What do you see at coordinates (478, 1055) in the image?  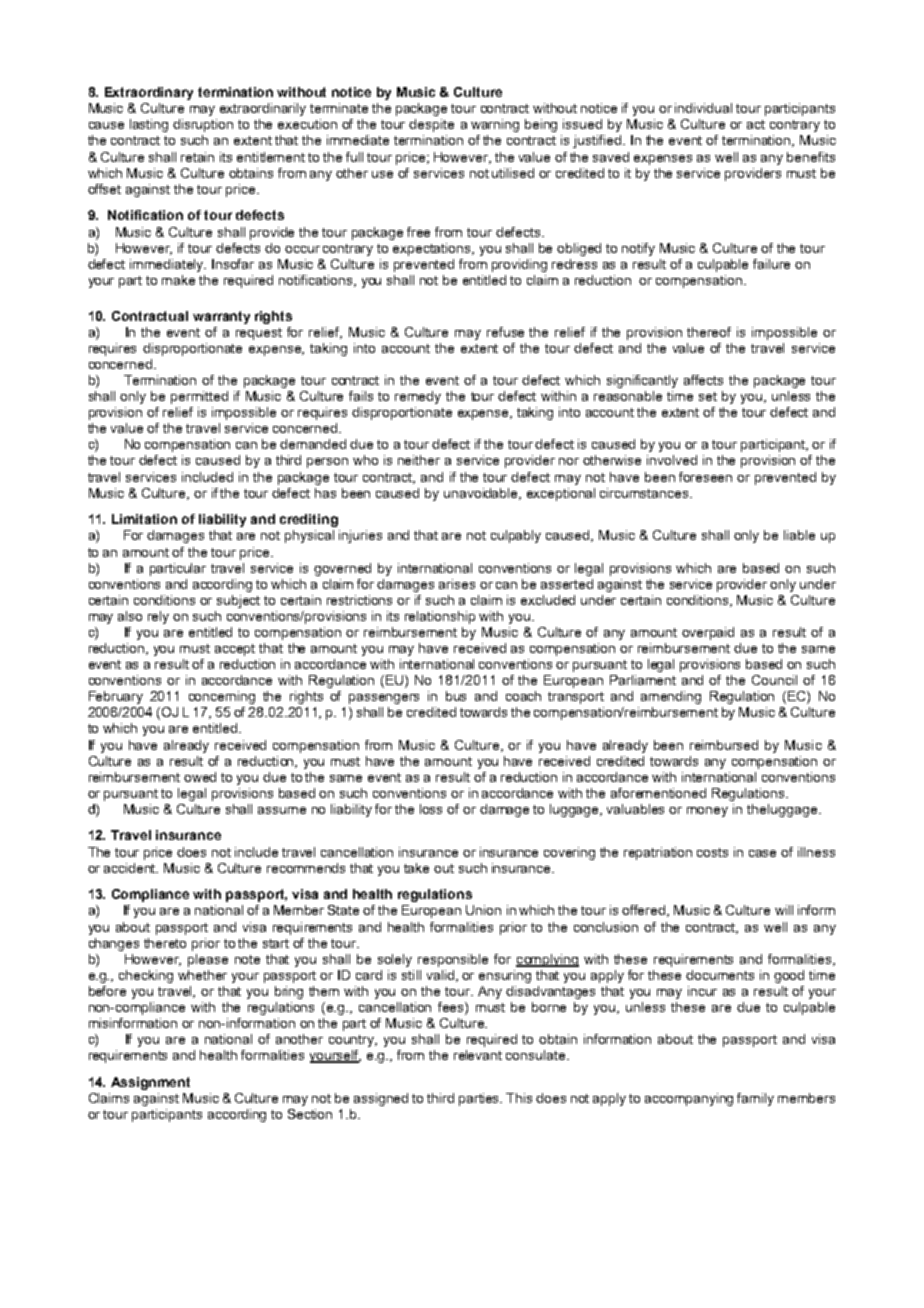 I see `relevant` at bounding box center [478, 1055].
